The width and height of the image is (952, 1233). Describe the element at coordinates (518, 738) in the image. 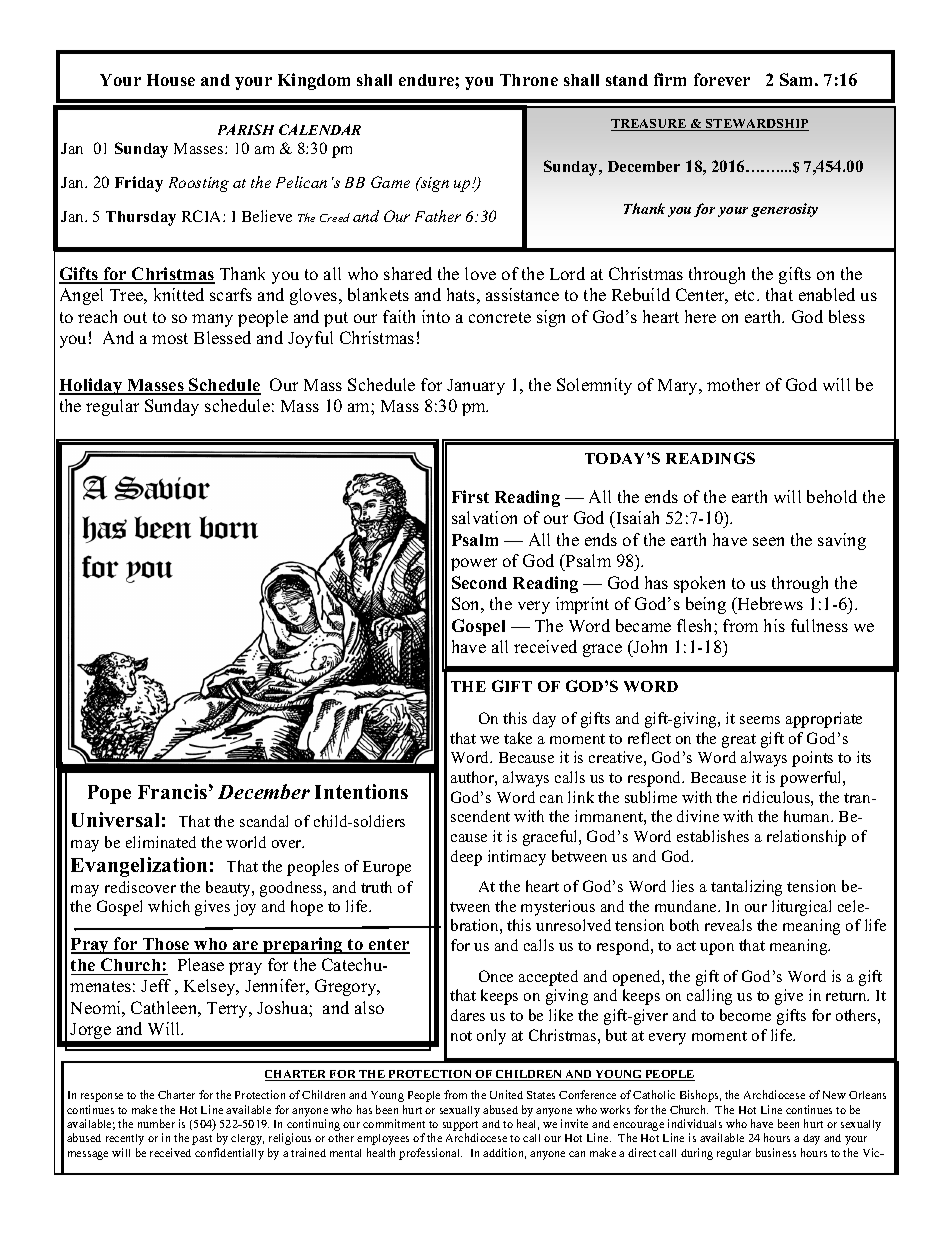

I see `take` at that location.
